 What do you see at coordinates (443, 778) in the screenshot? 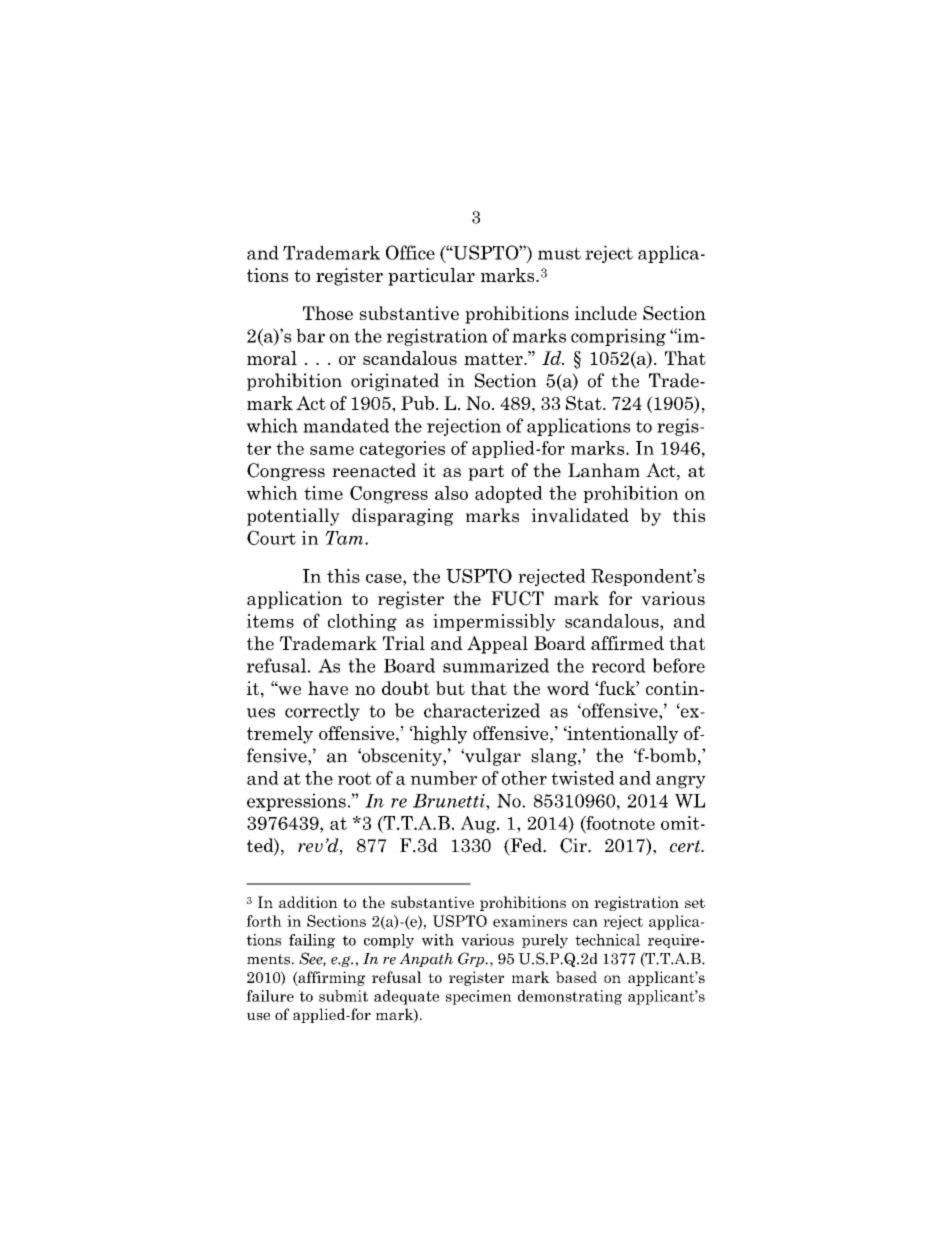
I see `number` at bounding box center [443, 778].
